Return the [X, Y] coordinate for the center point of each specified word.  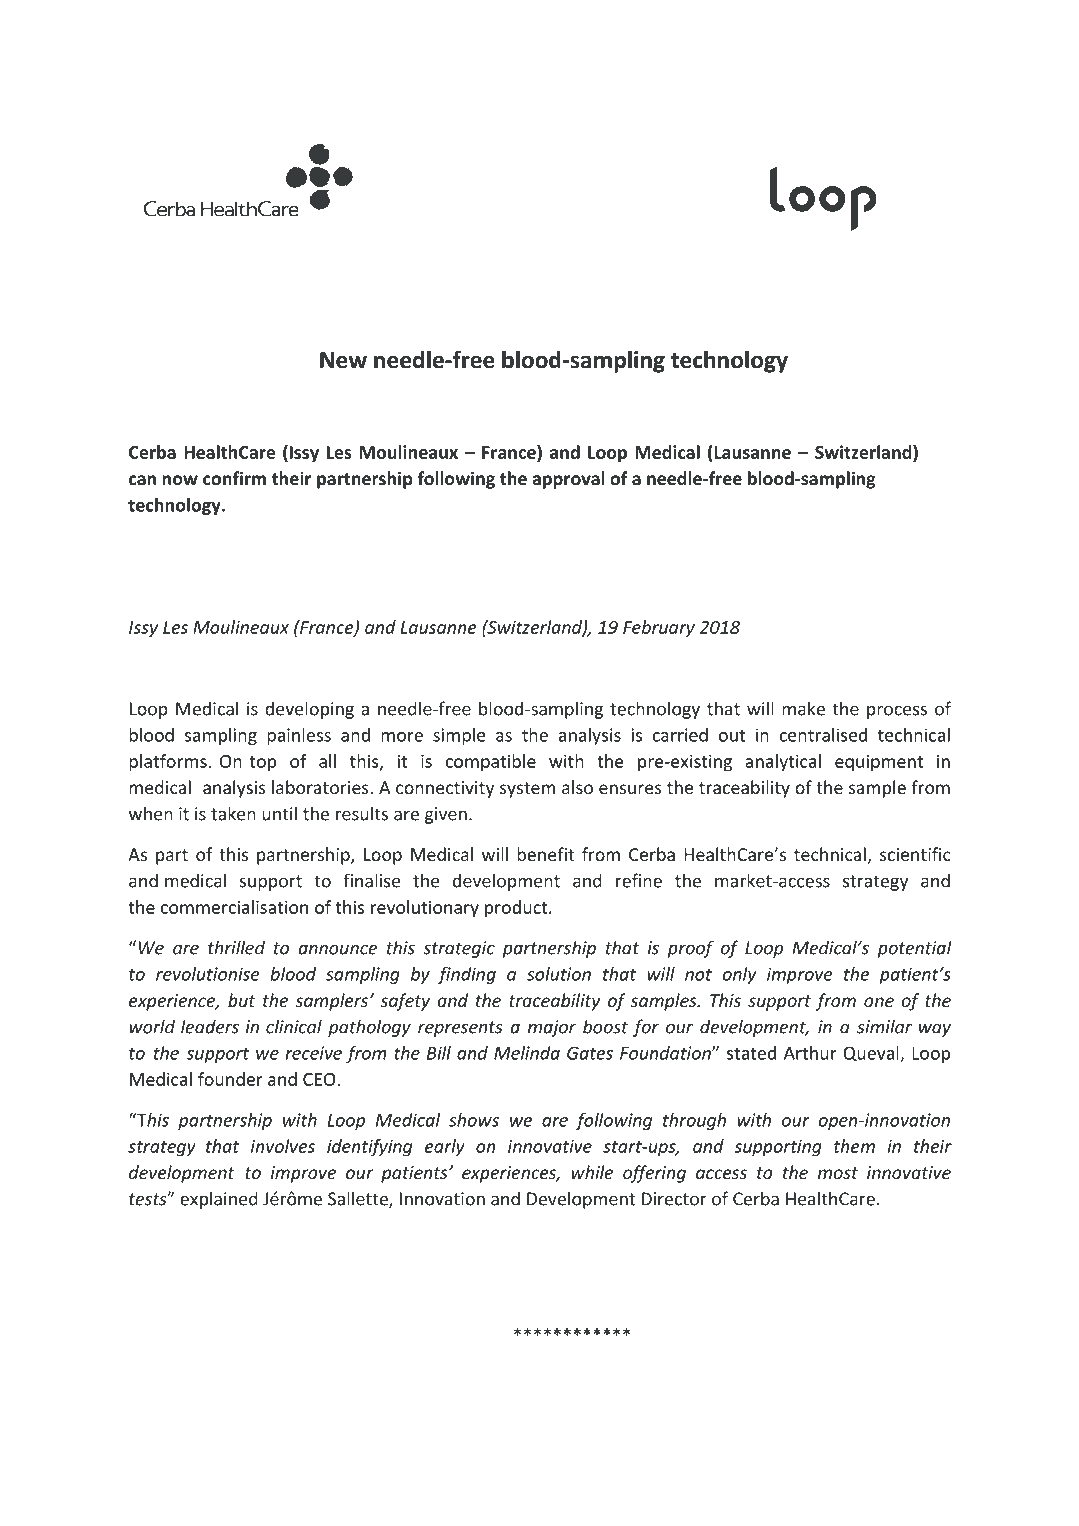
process [897, 712]
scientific [915, 854]
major [552, 1028]
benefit [545, 854]
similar [884, 1026]
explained [219, 1200]
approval [568, 480]
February [659, 629]
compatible [491, 763]
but [241, 1000]
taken [233, 813]
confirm [234, 478]
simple [459, 736]
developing [309, 710]
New [343, 360]
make [803, 708]
